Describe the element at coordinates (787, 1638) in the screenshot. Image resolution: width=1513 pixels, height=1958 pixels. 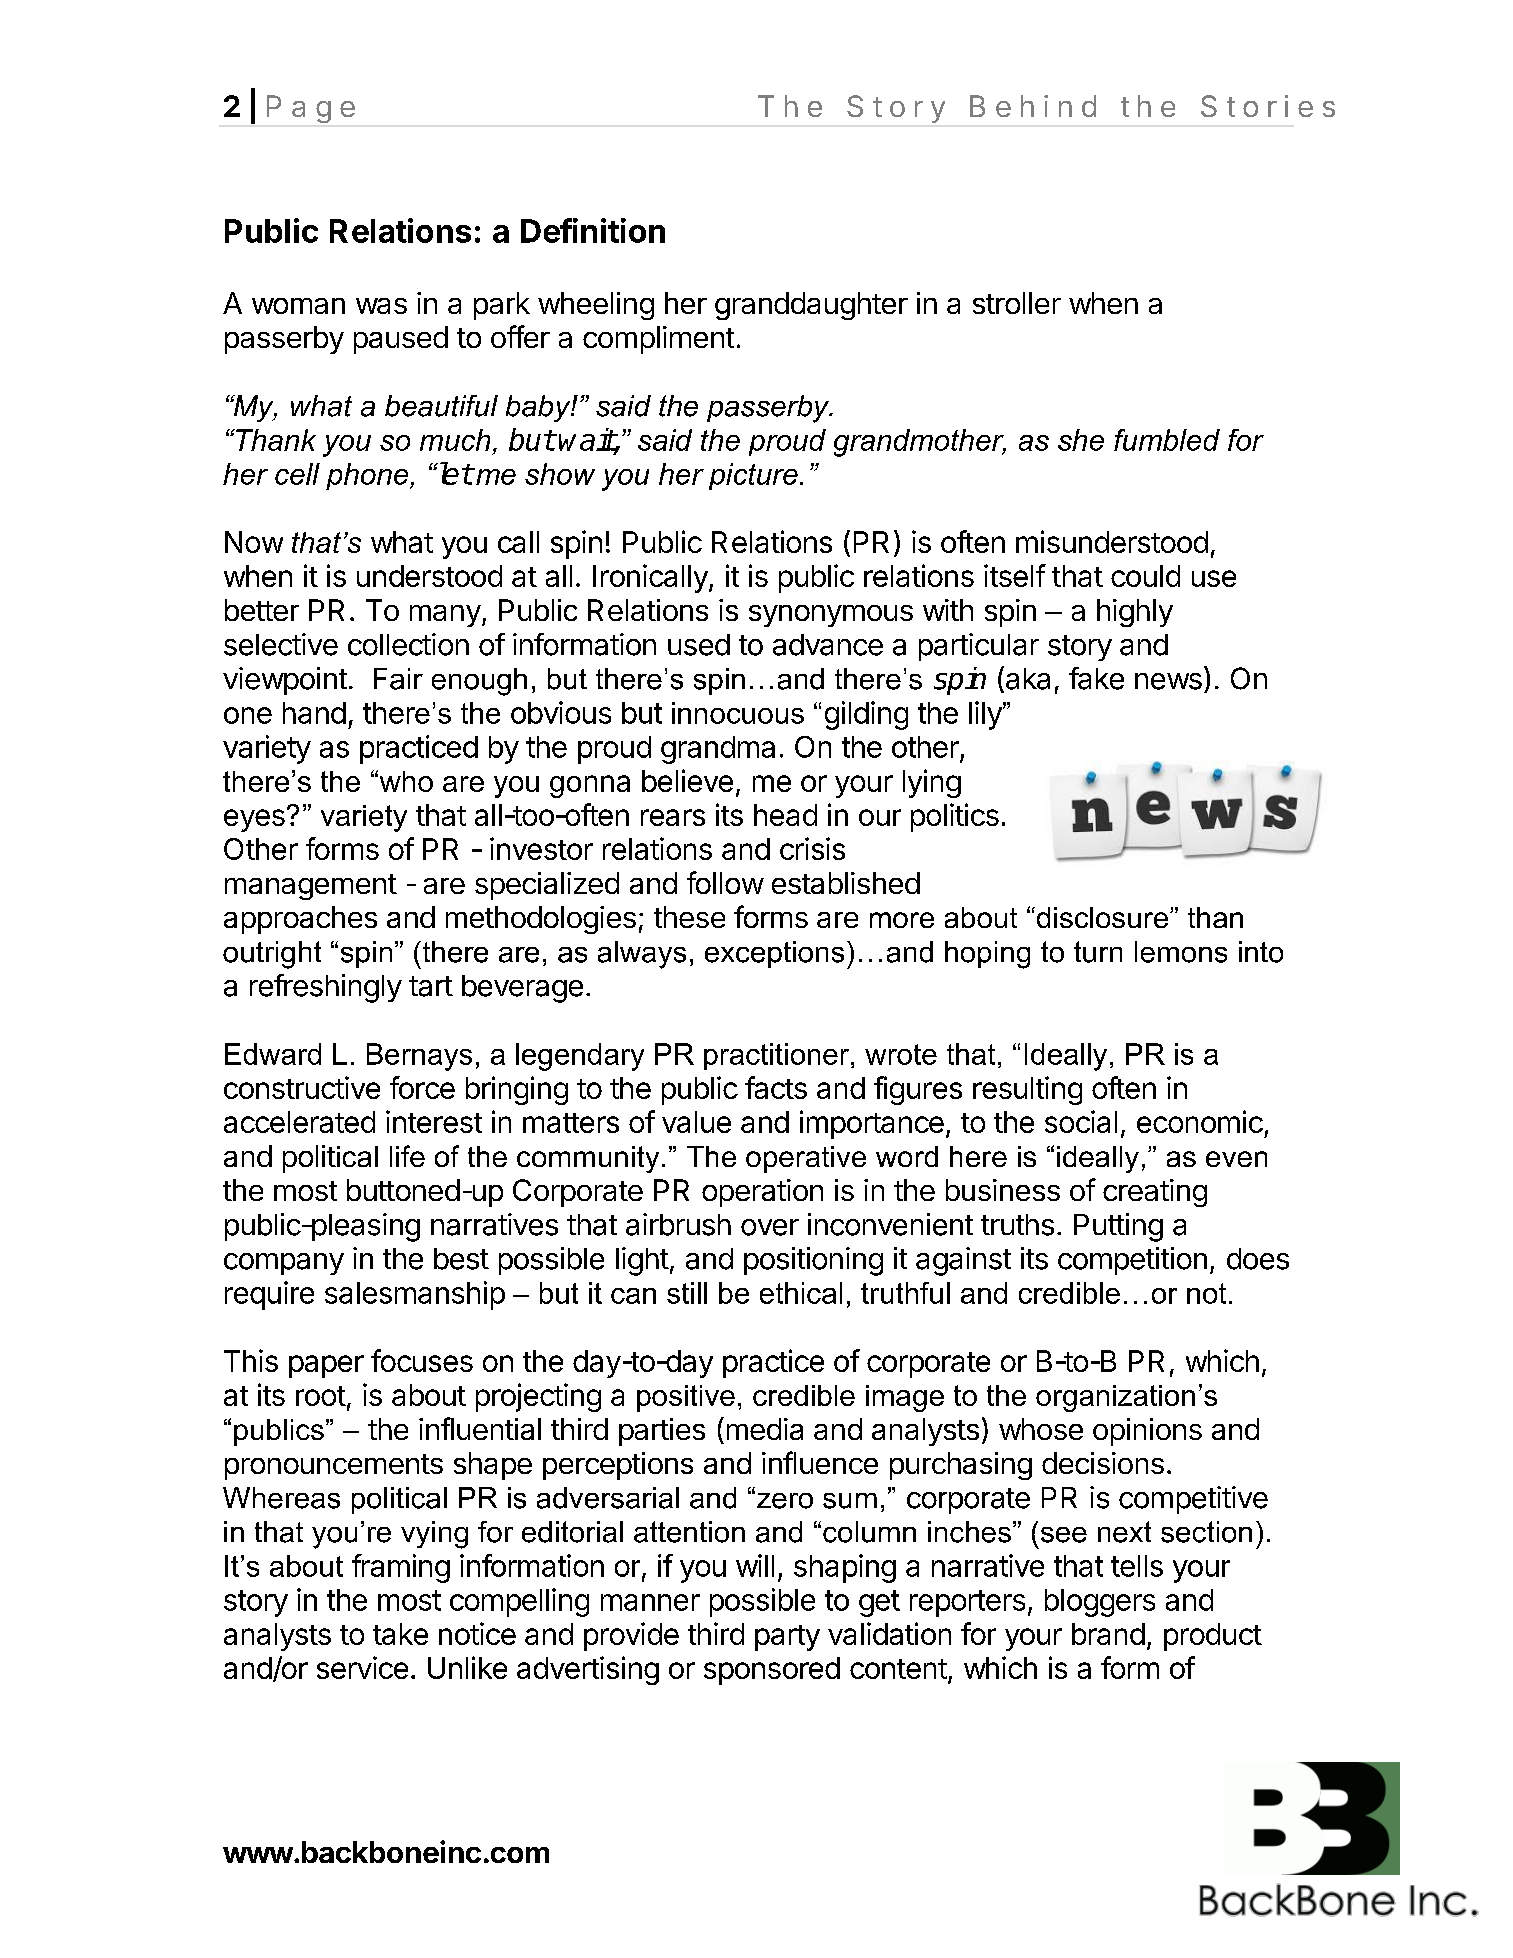
I see `party` at that location.
